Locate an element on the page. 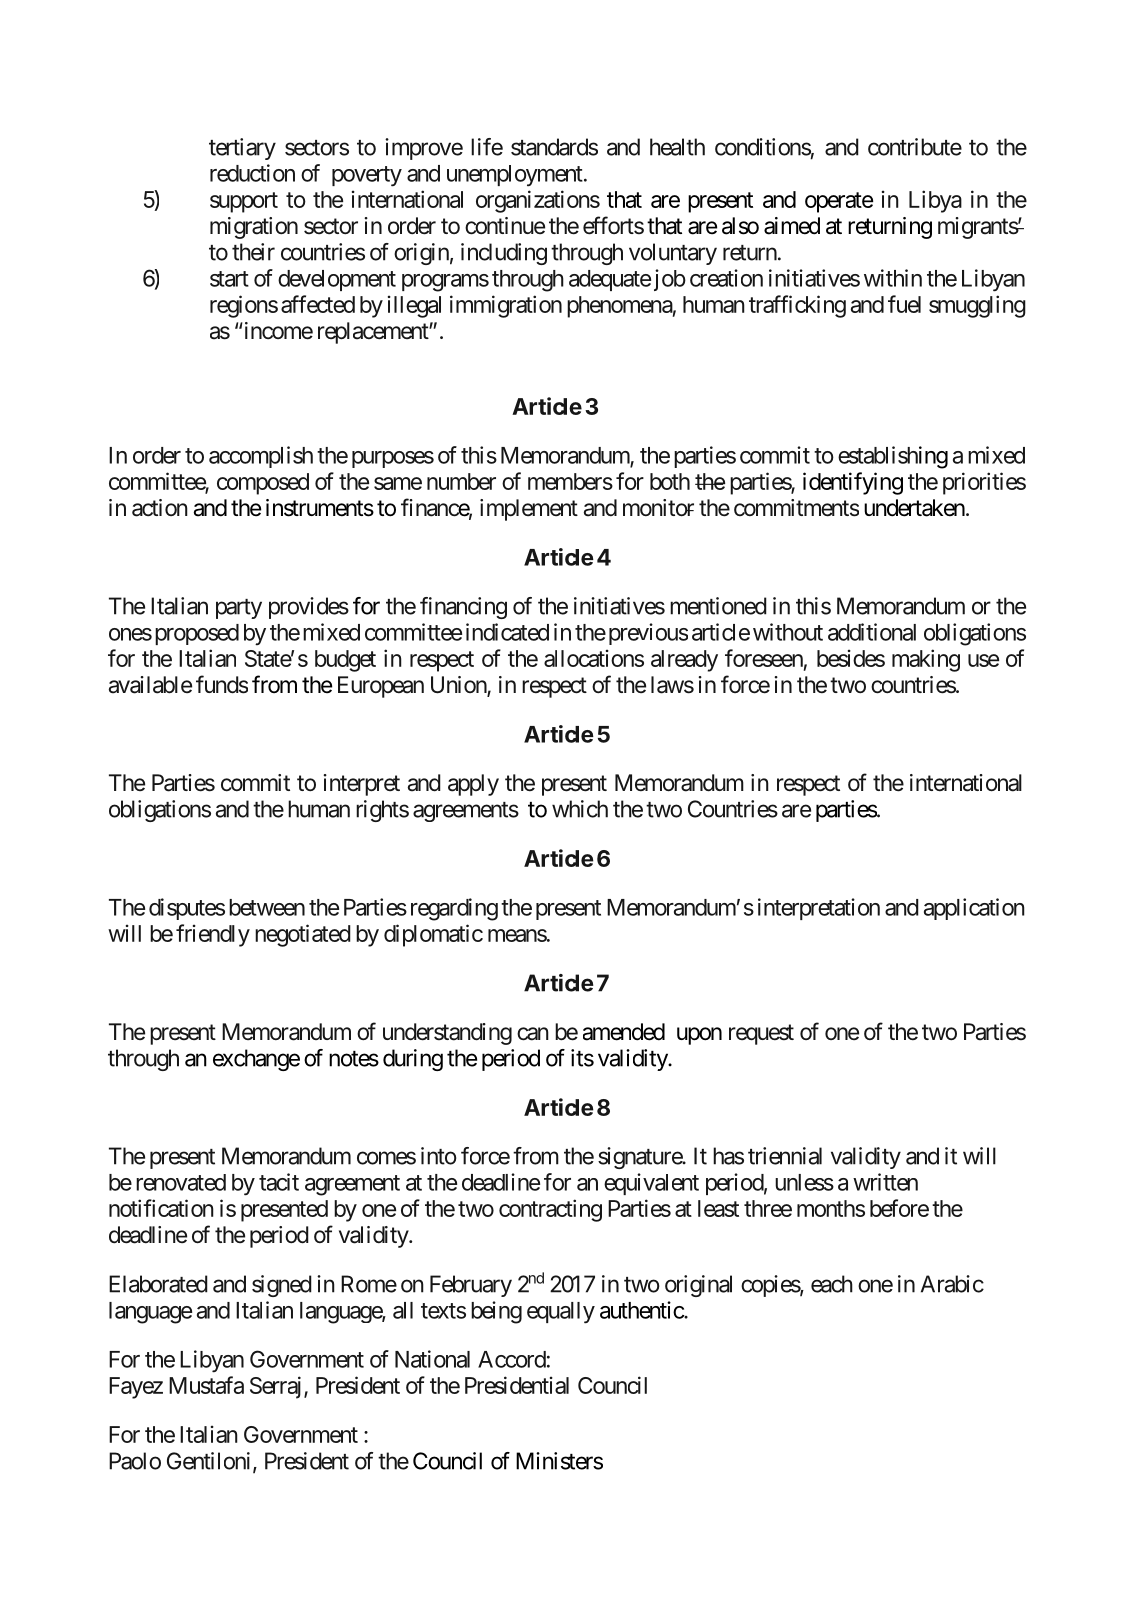 The width and height of the page is (1132, 1602). aimed is located at coordinates (792, 226).
